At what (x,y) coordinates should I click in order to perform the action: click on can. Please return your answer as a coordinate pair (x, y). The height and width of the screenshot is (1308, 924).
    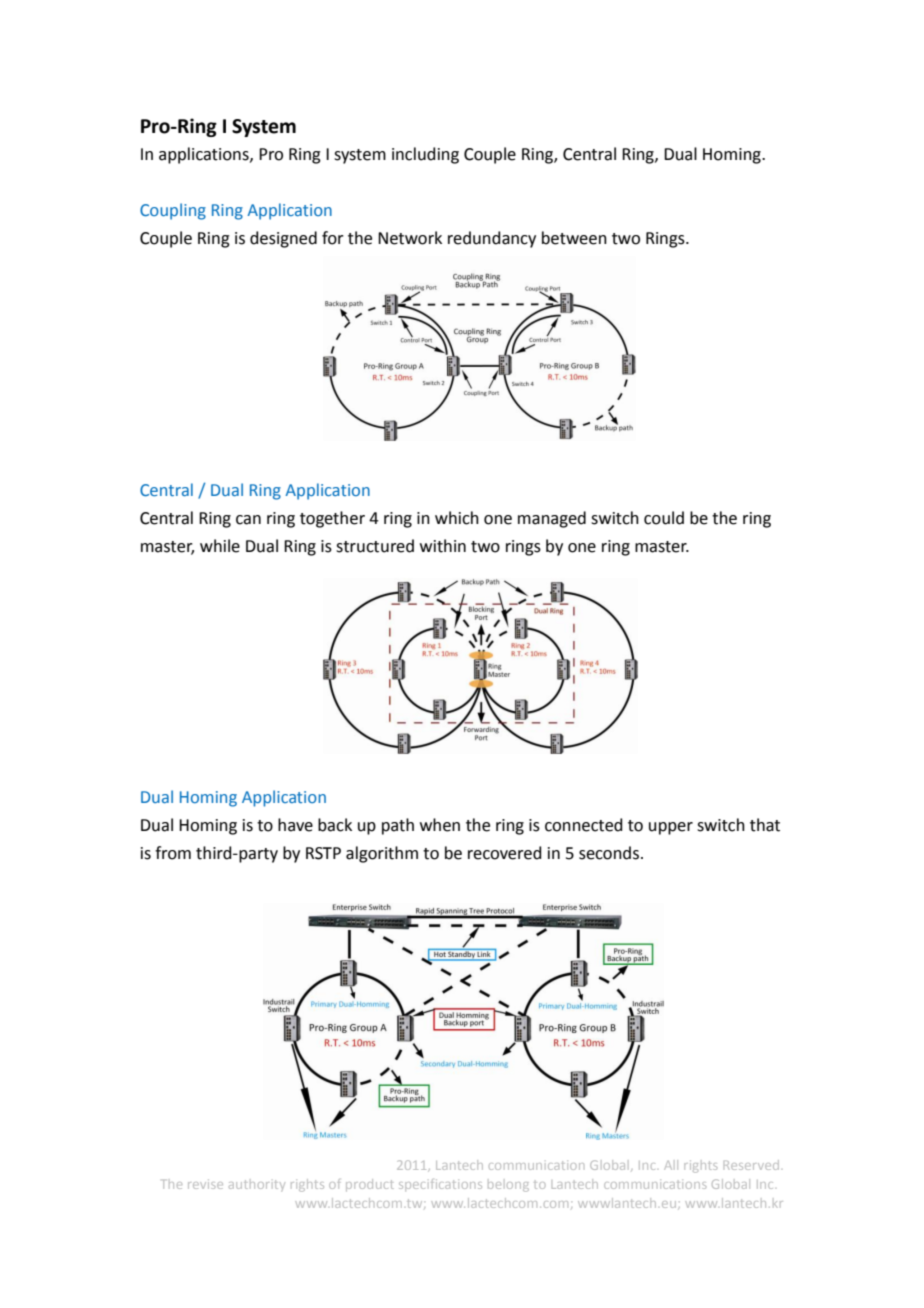
    Looking at the image, I should click on (248, 520).
